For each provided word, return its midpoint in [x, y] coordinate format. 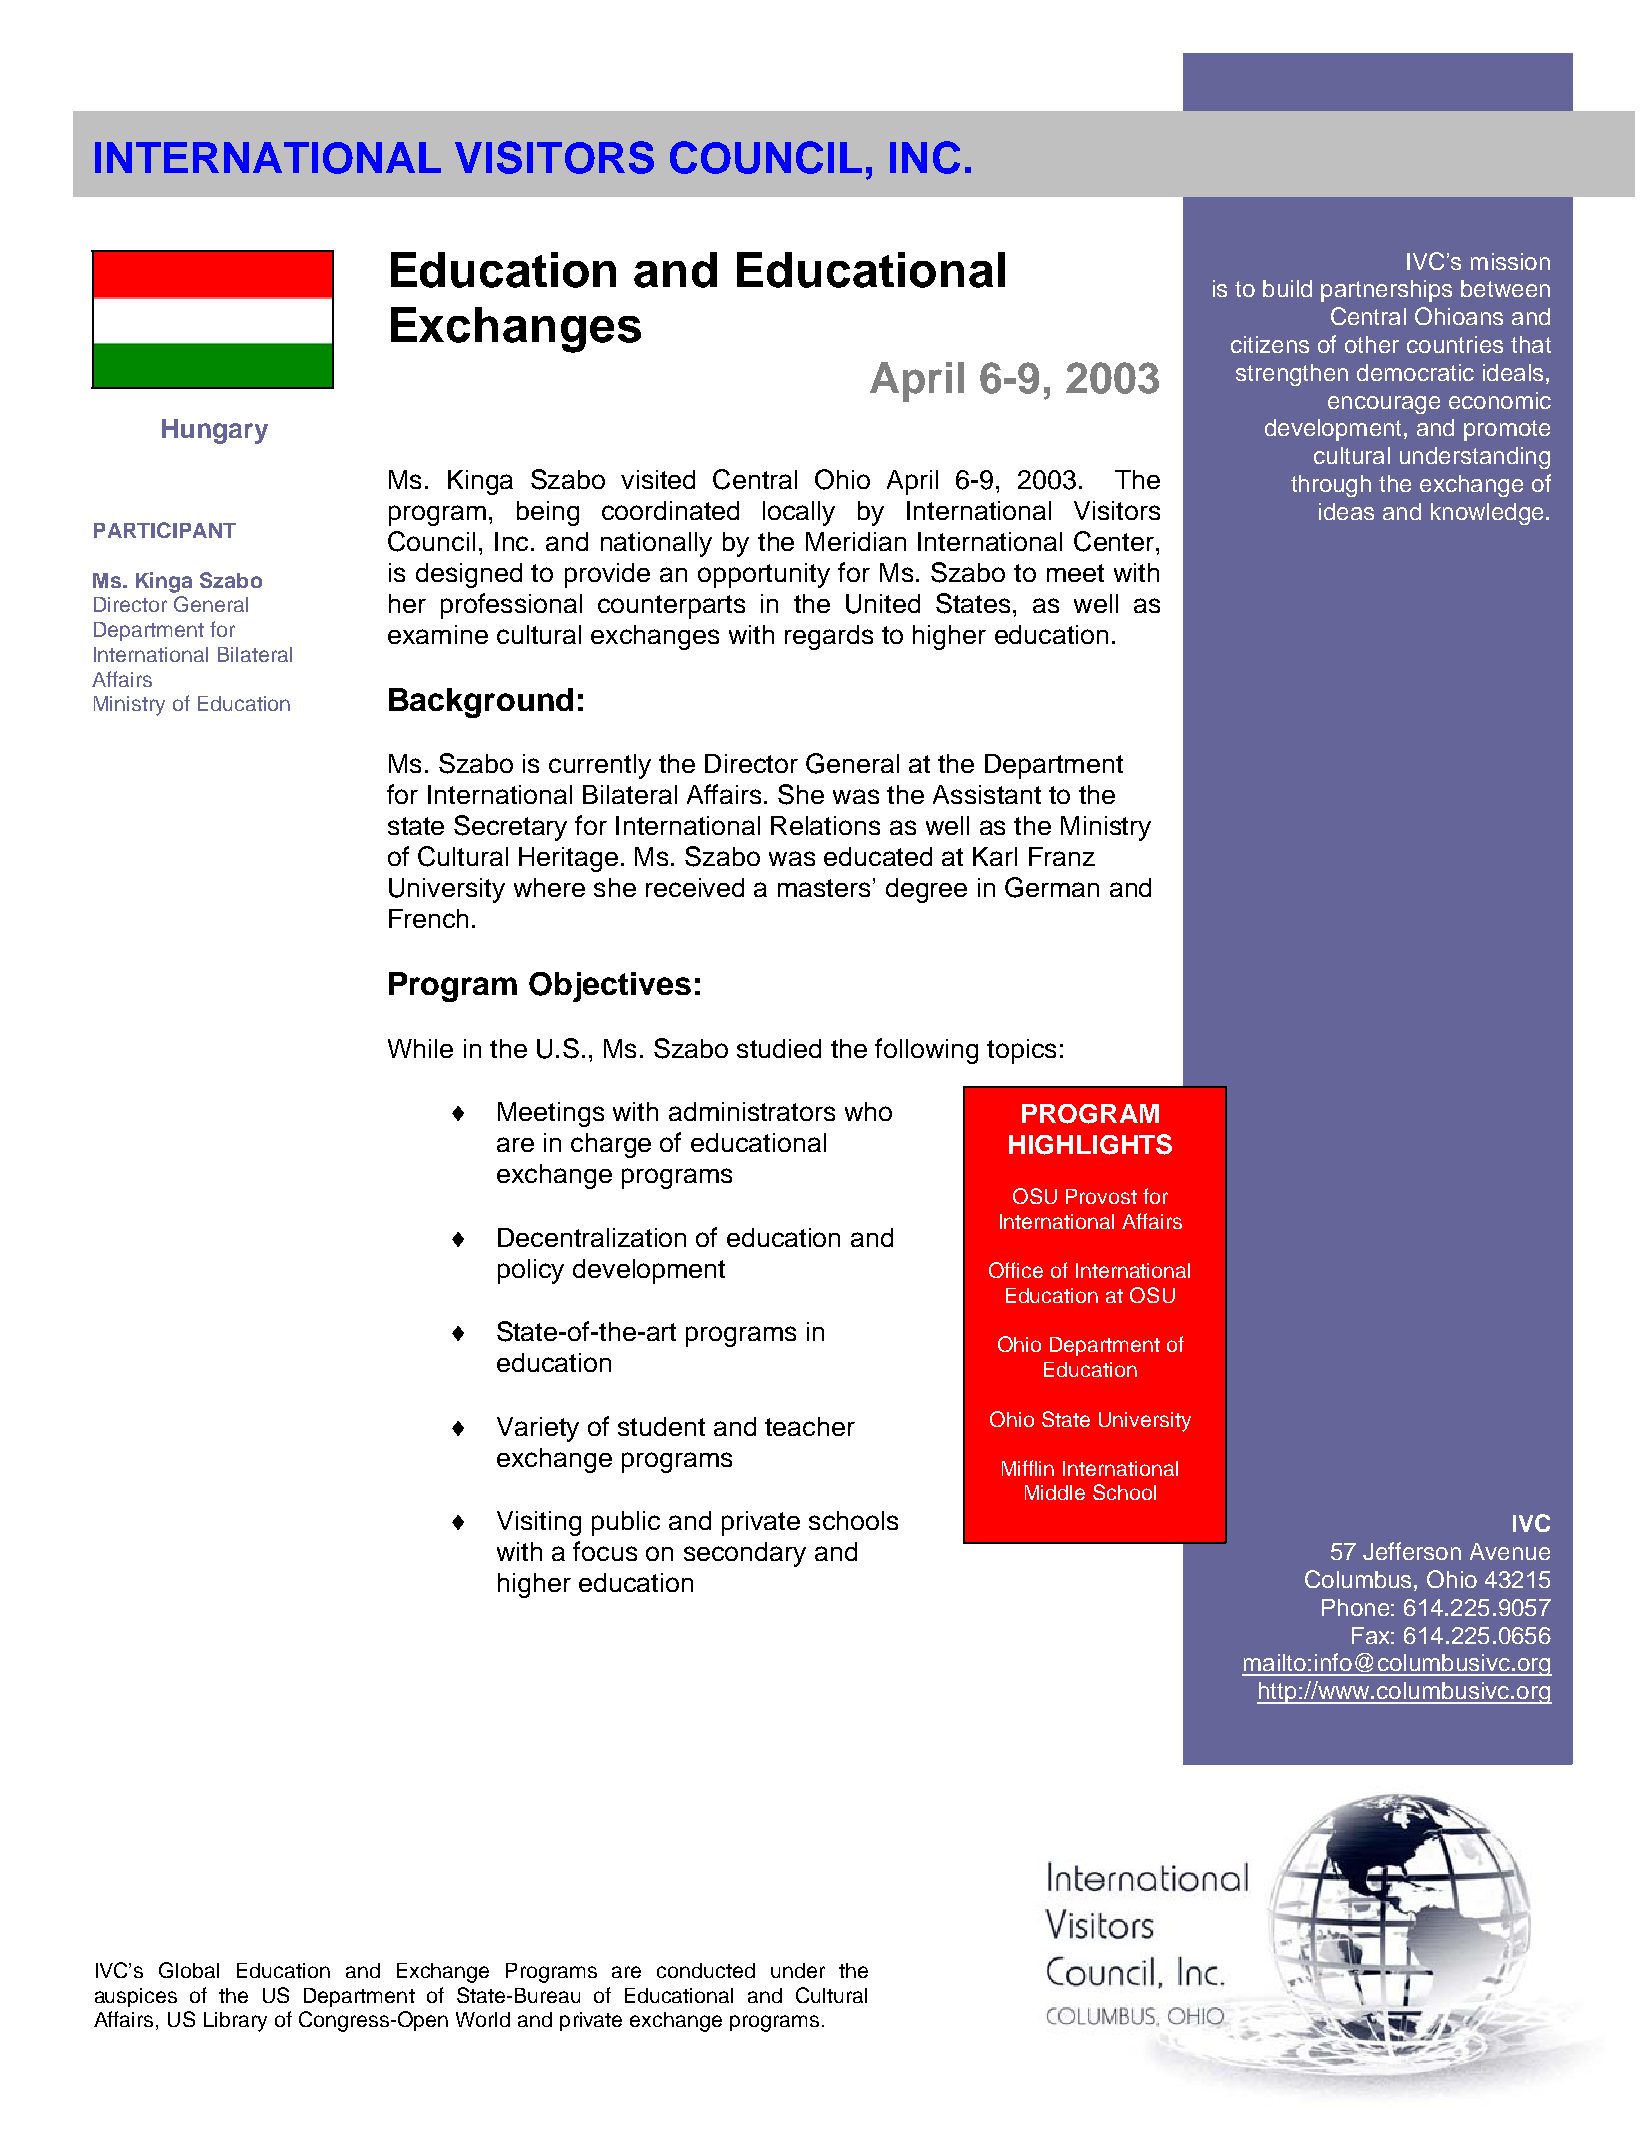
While [420, 1048]
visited [658, 479]
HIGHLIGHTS [1090, 1144]
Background [481, 703]
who [868, 1111]
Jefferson [1412, 1551]
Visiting [539, 1523]
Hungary [215, 431]
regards [829, 637]
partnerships [1386, 291]
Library [235, 2022]
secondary [745, 1554]
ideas [1346, 511]
